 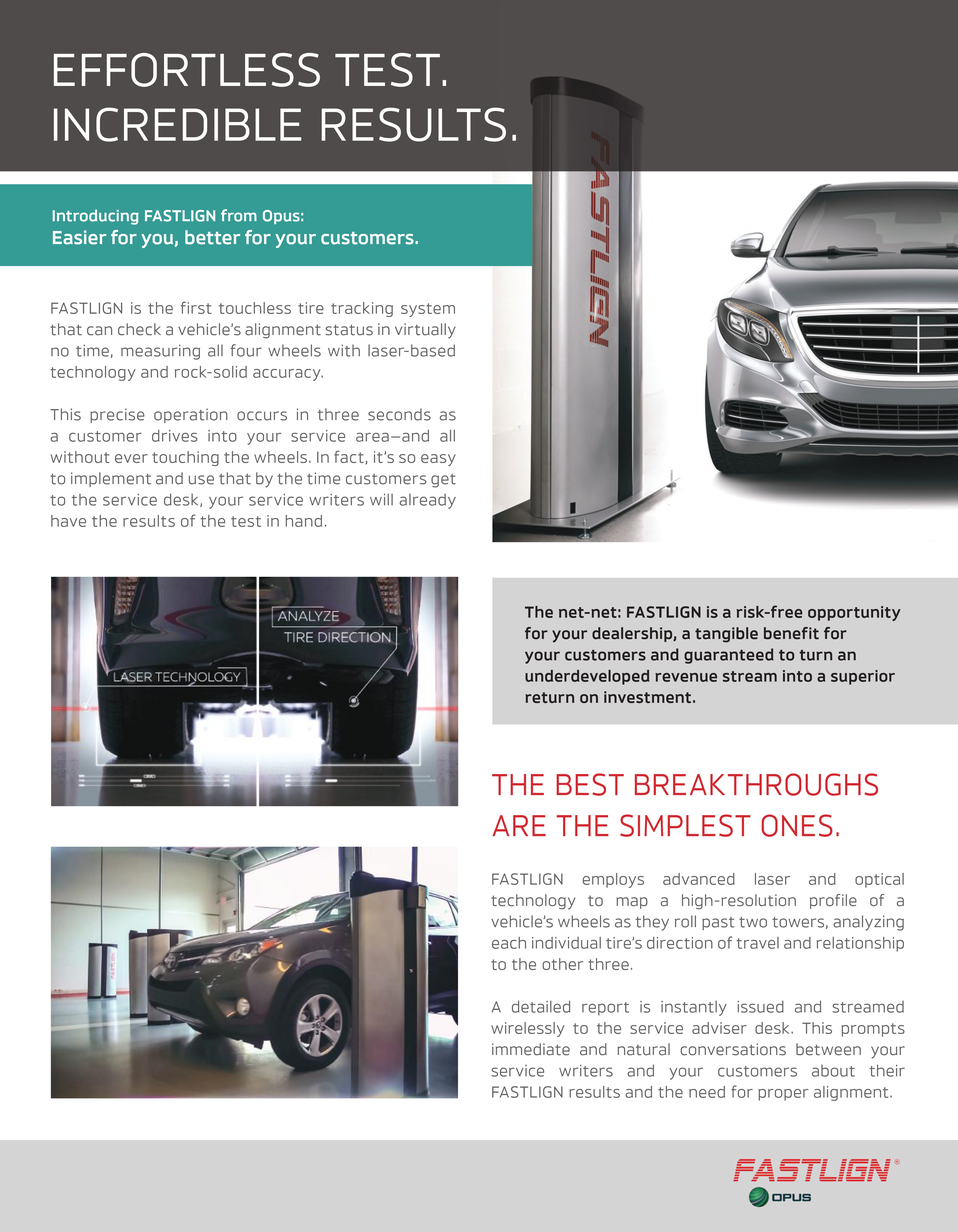 What do you see at coordinates (187, 70) in the screenshot?
I see `EFFORTLESS` at bounding box center [187, 70].
